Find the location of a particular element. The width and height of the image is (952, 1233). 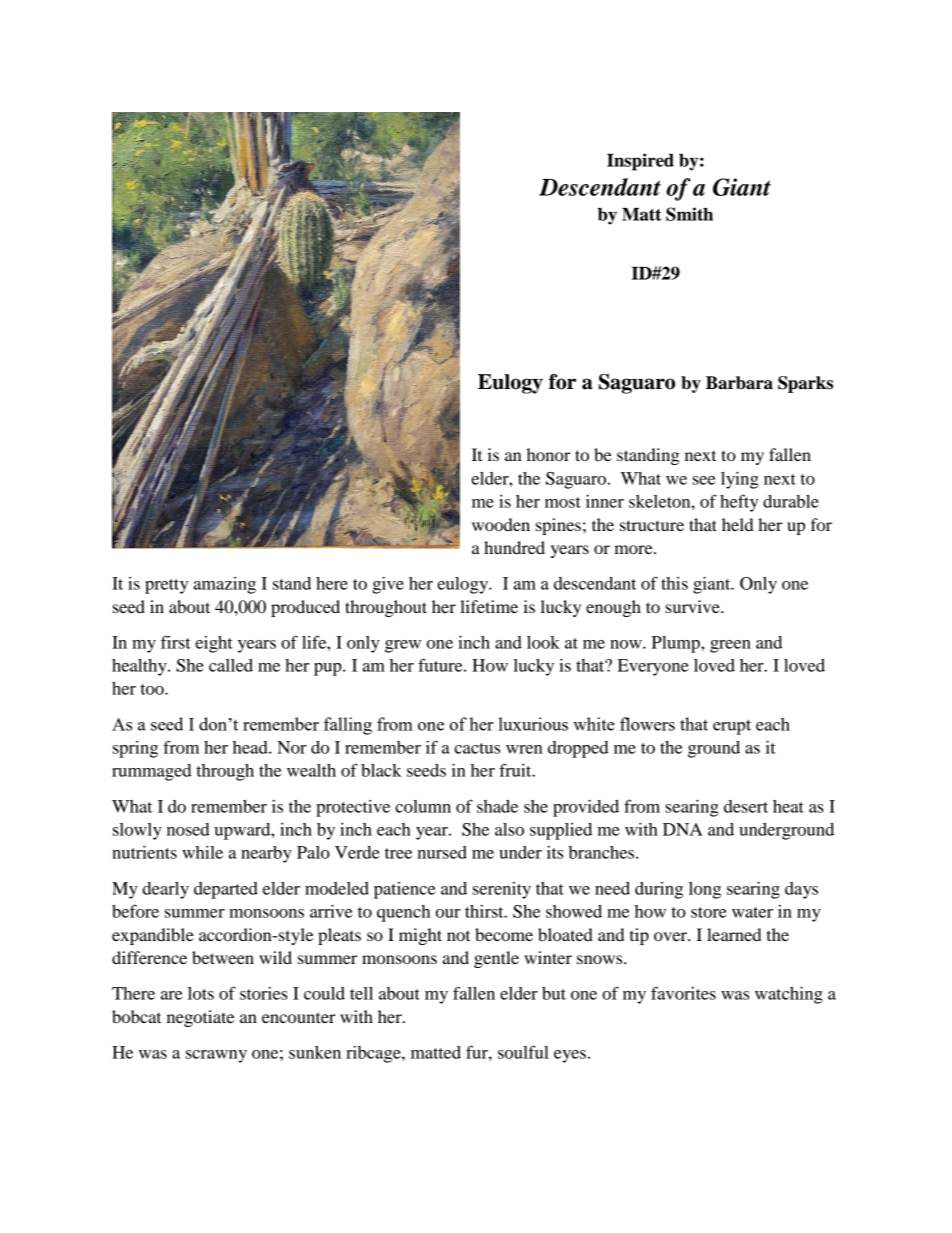

Inspired is located at coordinates (640, 162).
